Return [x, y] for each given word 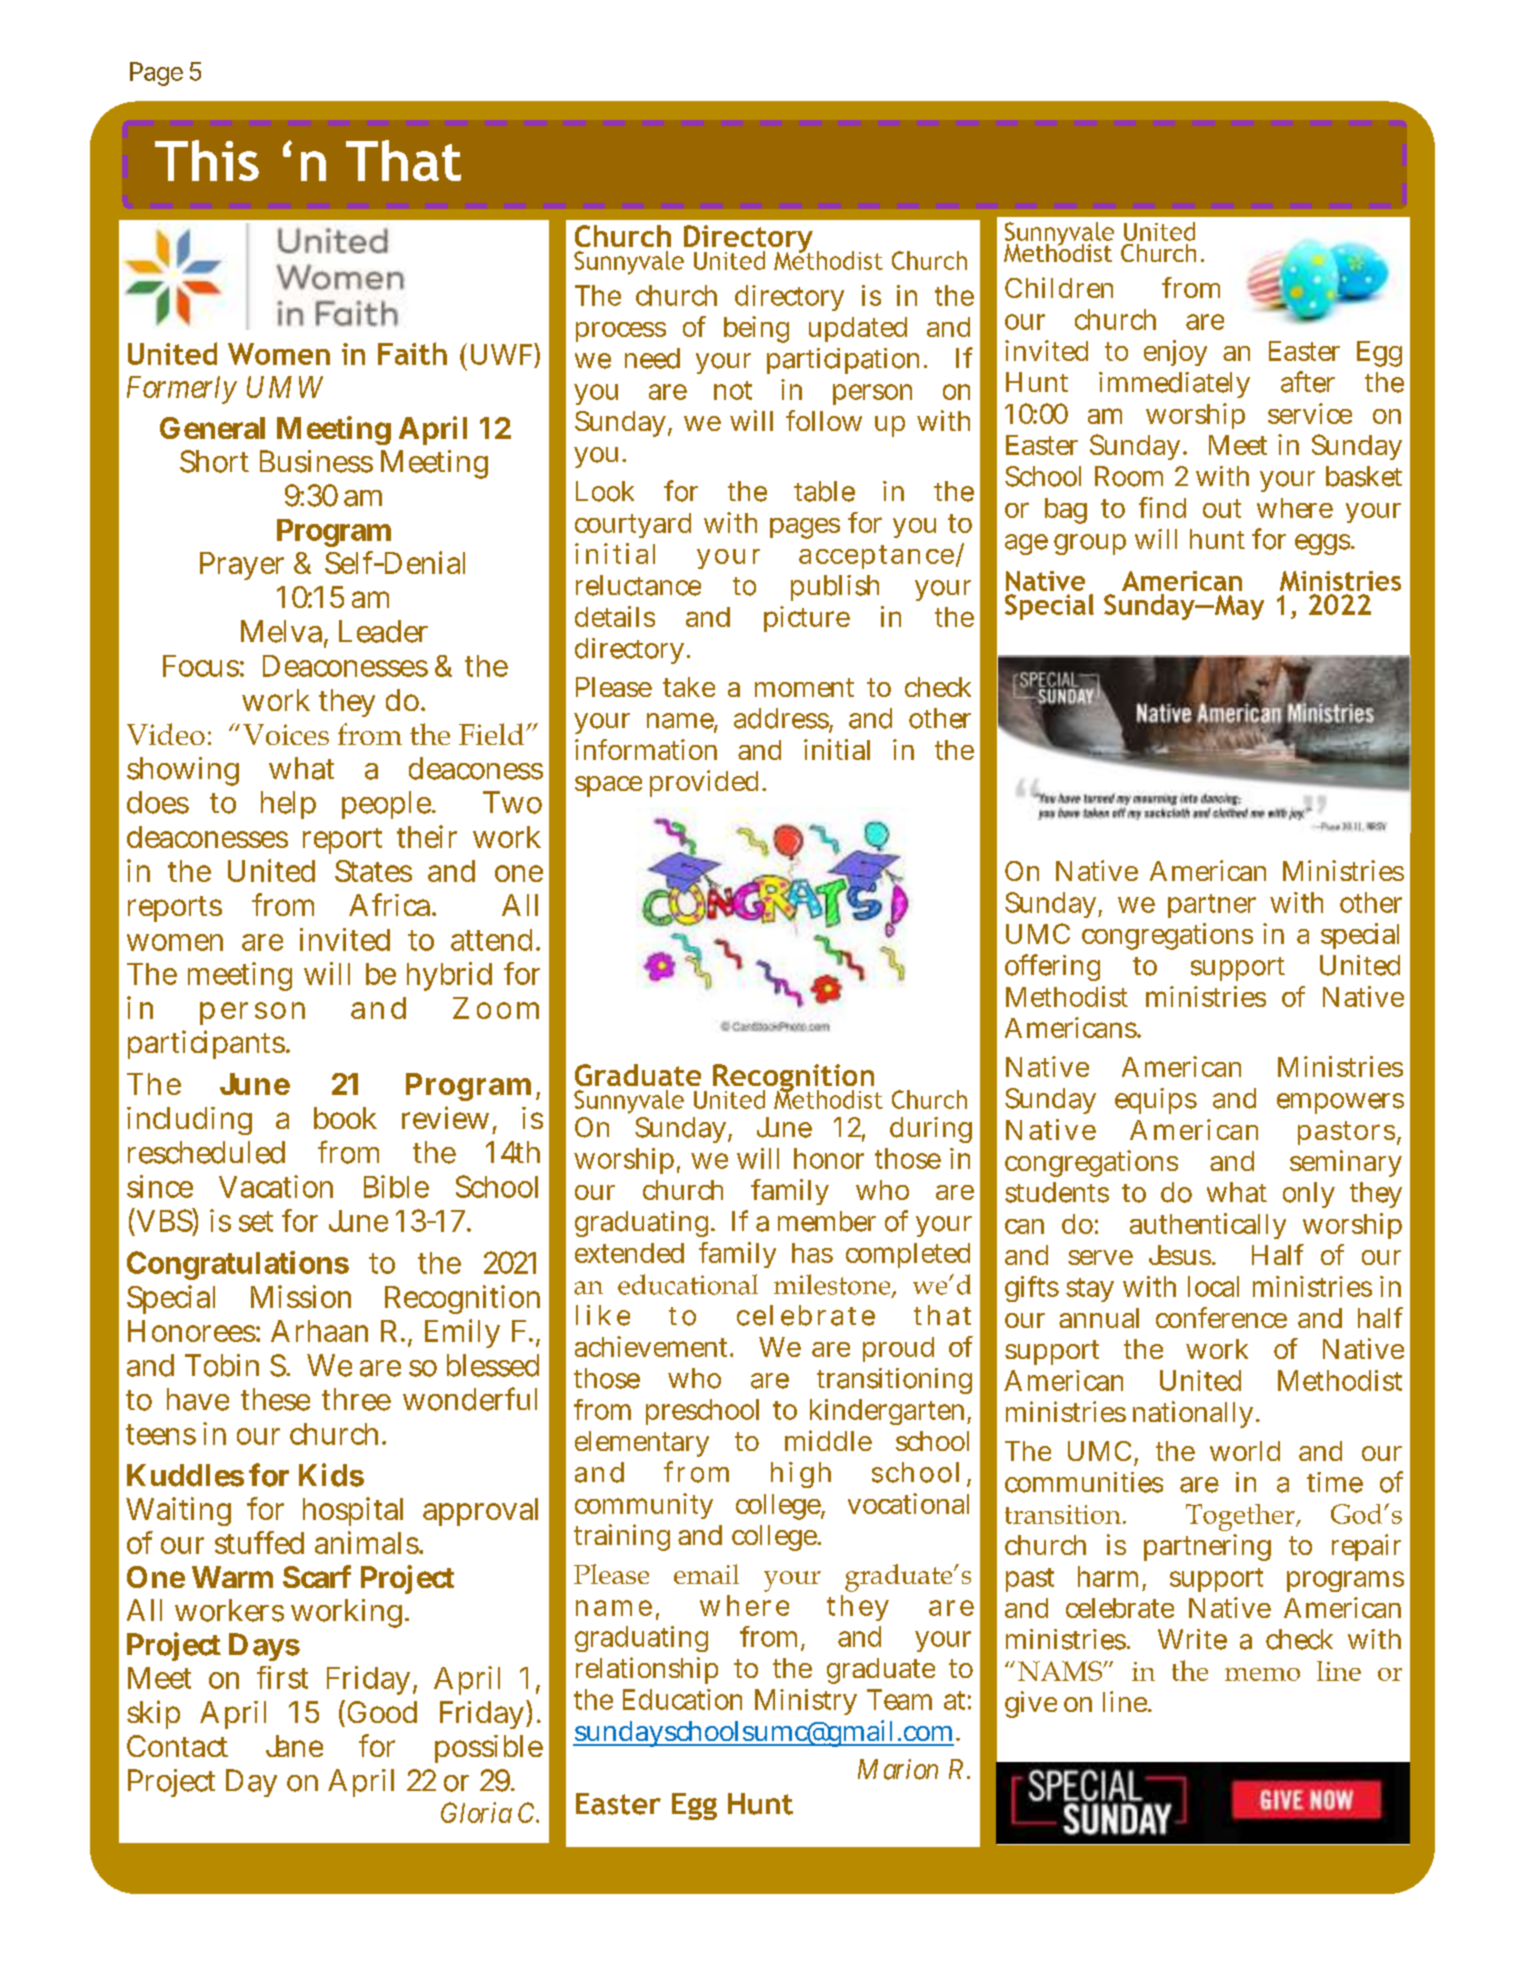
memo [1262, 1674]
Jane [294, 1746]
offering [1052, 967]
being [756, 329]
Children [1059, 287]
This [207, 160]
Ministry [806, 1702]
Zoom [496, 1008]
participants [209, 1044]
